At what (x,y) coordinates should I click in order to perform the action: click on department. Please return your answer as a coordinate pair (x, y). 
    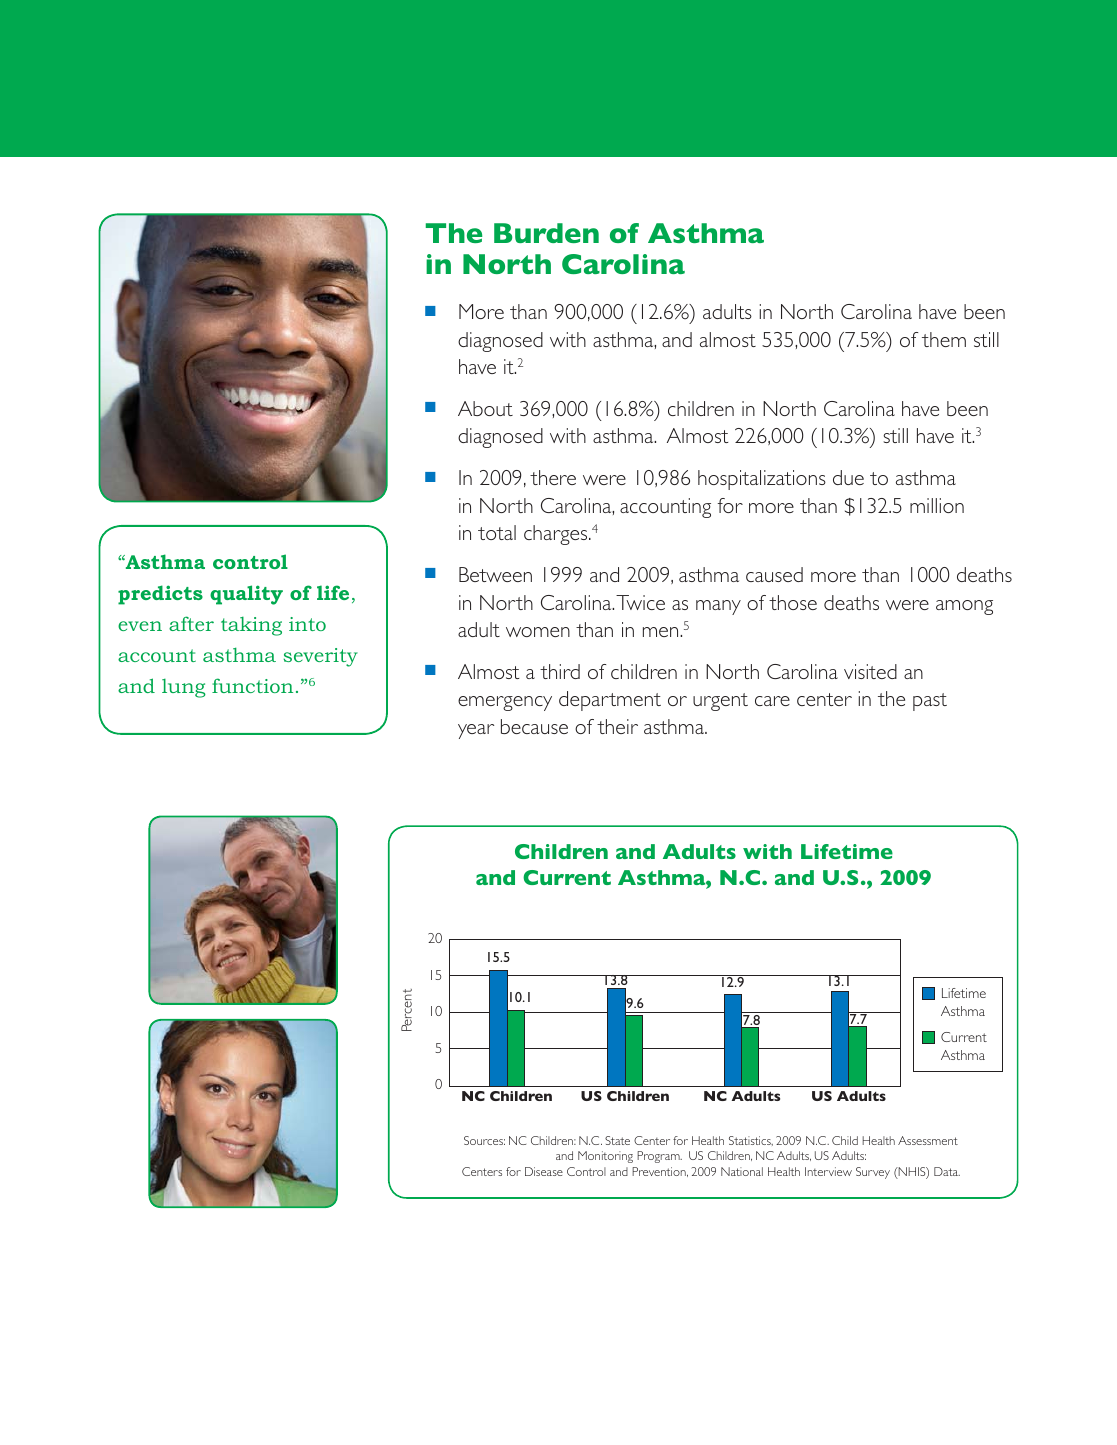
    Looking at the image, I should click on (610, 701).
